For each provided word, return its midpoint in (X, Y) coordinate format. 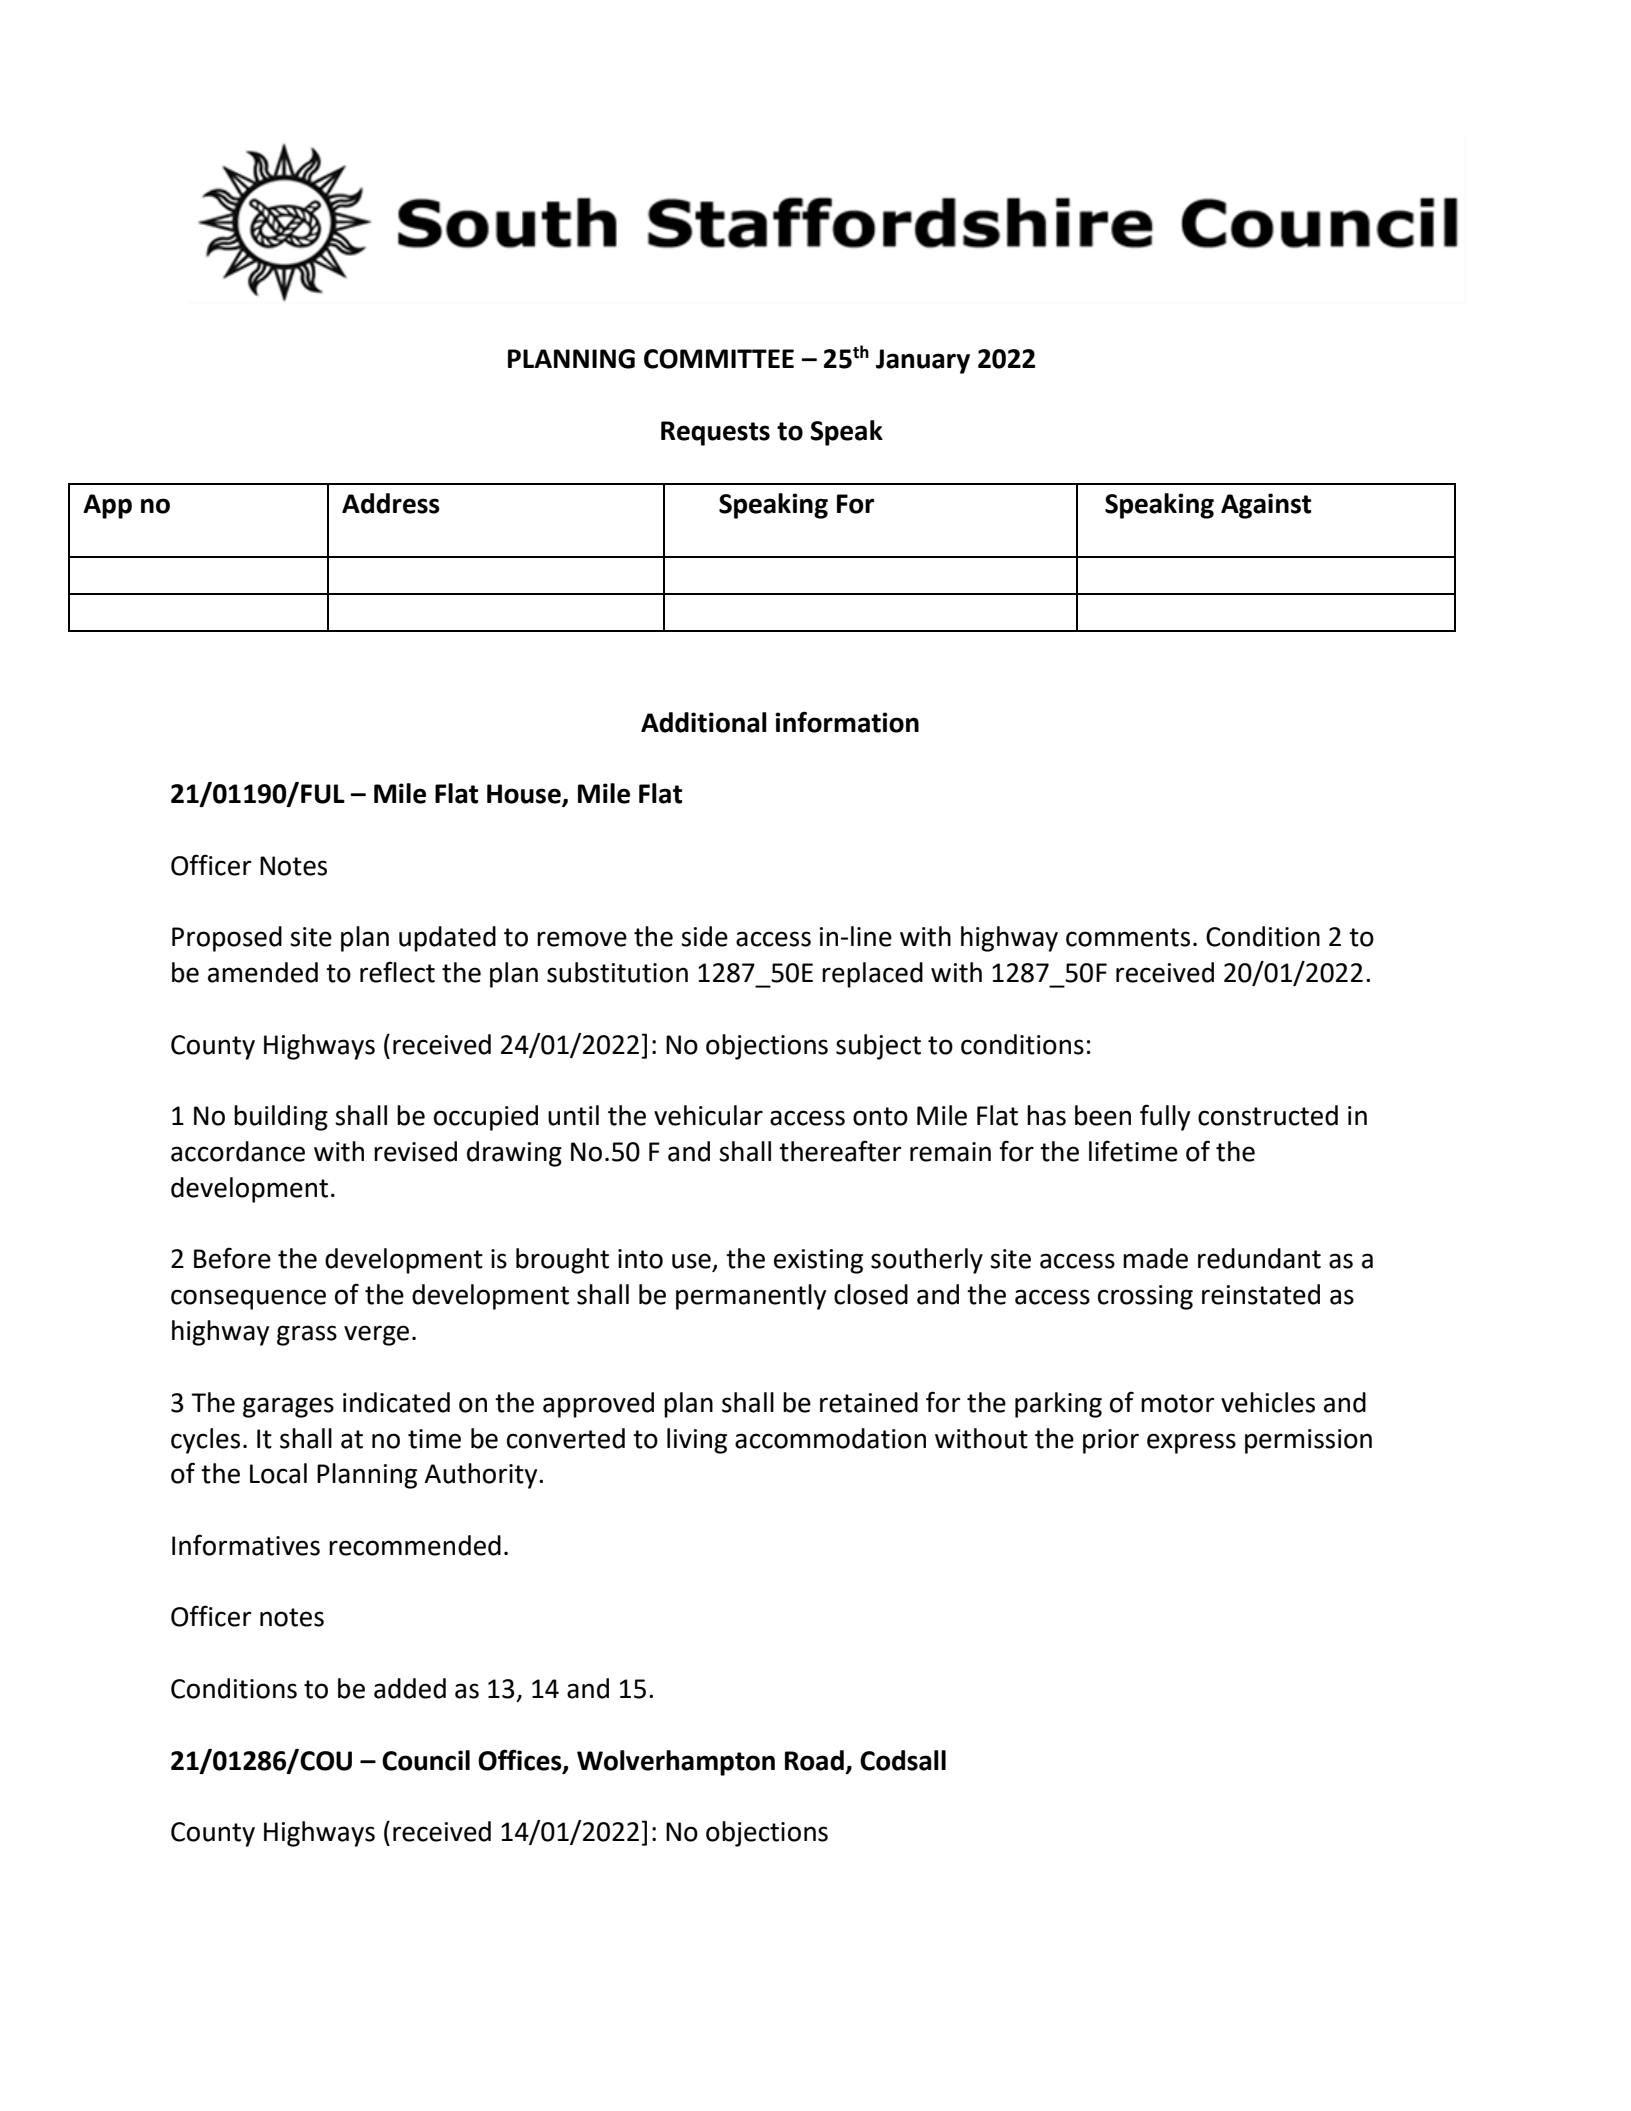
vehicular (708, 1115)
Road (814, 1760)
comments (1128, 937)
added (410, 1688)
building (281, 1118)
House (525, 795)
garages (288, 1407)
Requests (715, 433)
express (1191, 1443)
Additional (704, 722)
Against (1266, 506)
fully (1165, 1117)
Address (391, 503)
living (697, 1441)
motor (1177, 1403)
